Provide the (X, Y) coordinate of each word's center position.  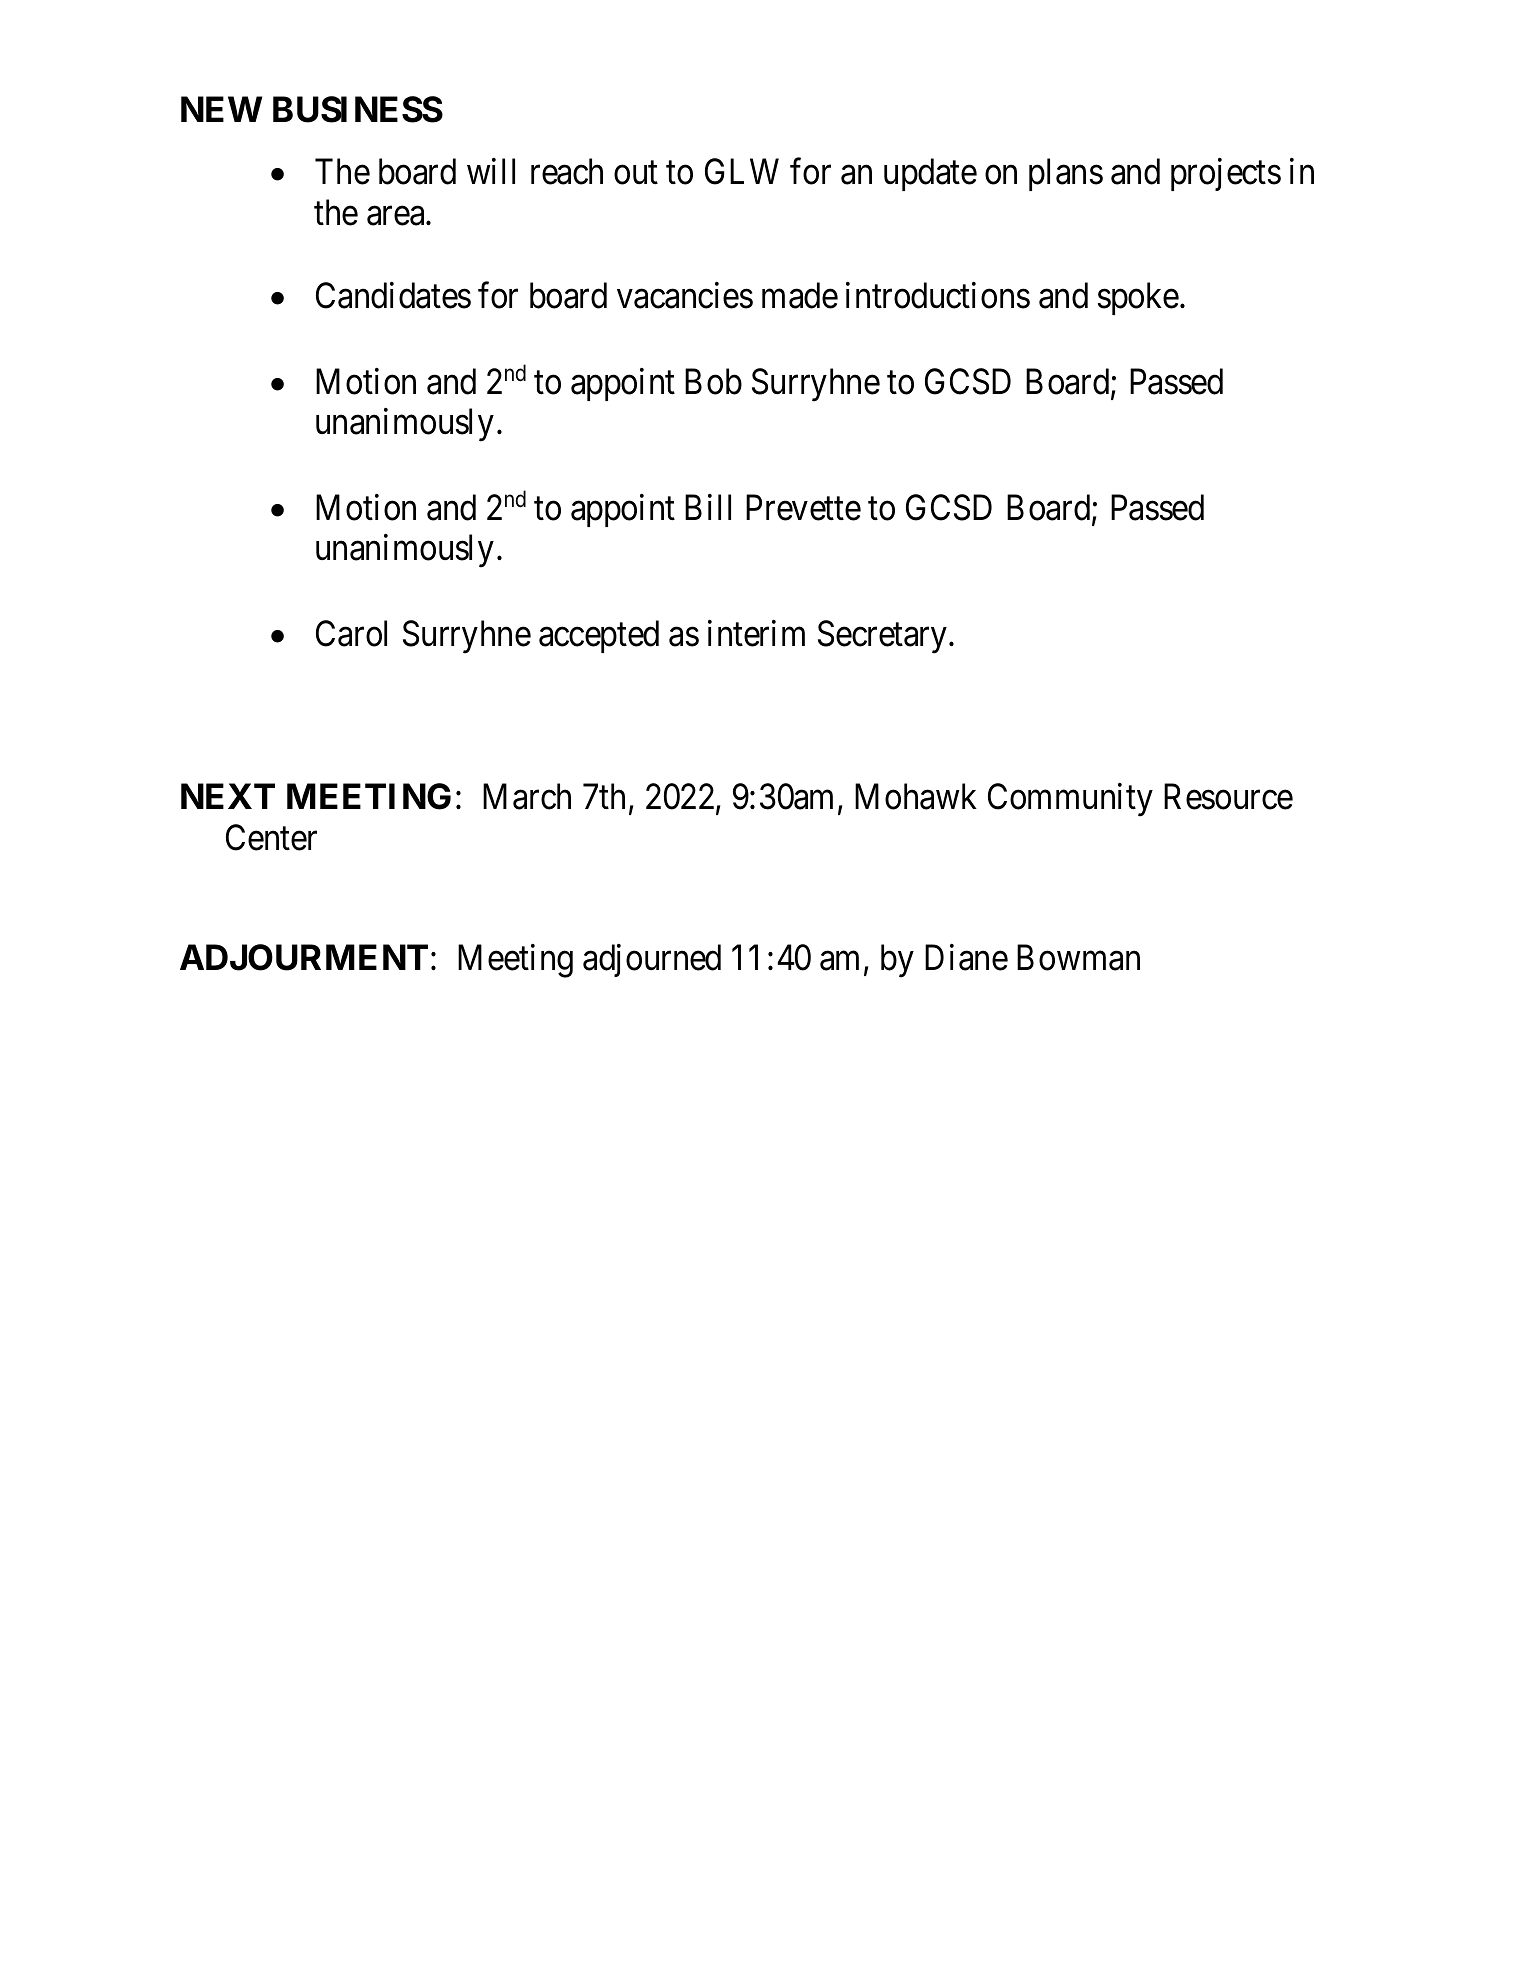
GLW (742, 172)
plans (1066, 174)
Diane (966, 958)
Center (271, 837)
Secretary (882, 637)
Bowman (1078, 958)
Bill (708, 507)
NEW (221, 109)
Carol (351, 633)
